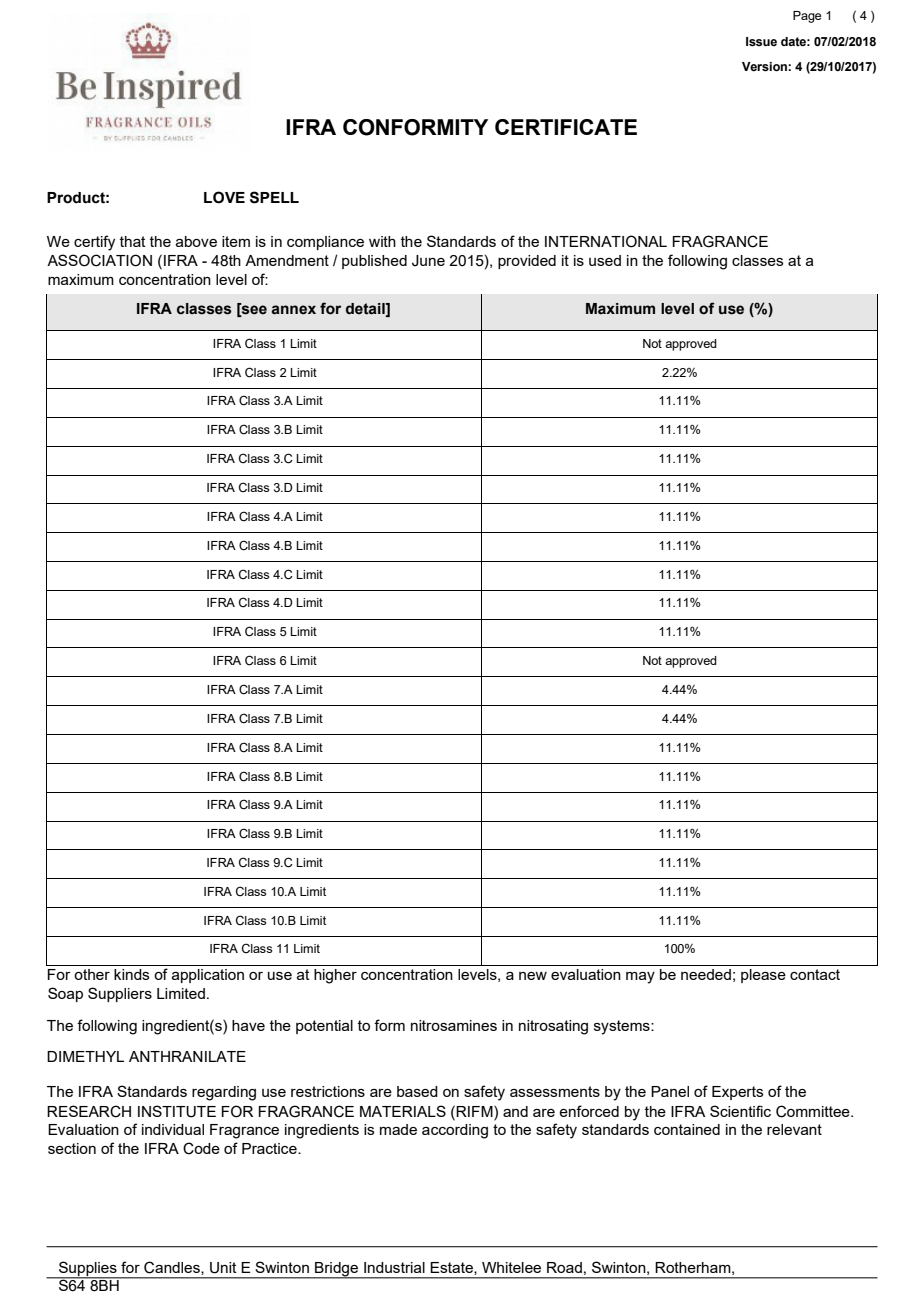 The height and width of the screenshot is (1309, 924). I want to click on ASSOCIATION, so click(99, 260).
